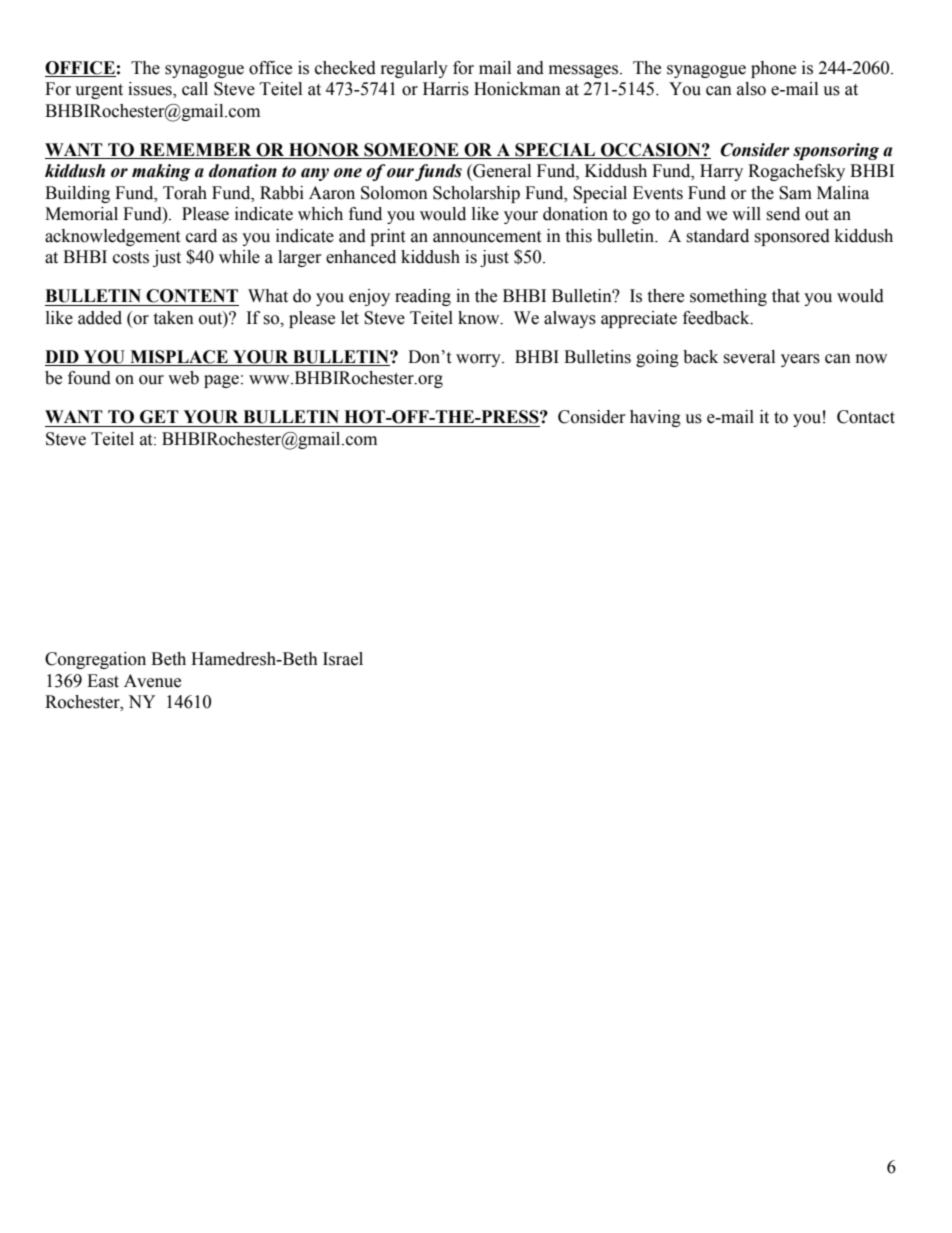 This screenshot has height=1233, width=952. I want to click on Torah, so click(185, 193).
